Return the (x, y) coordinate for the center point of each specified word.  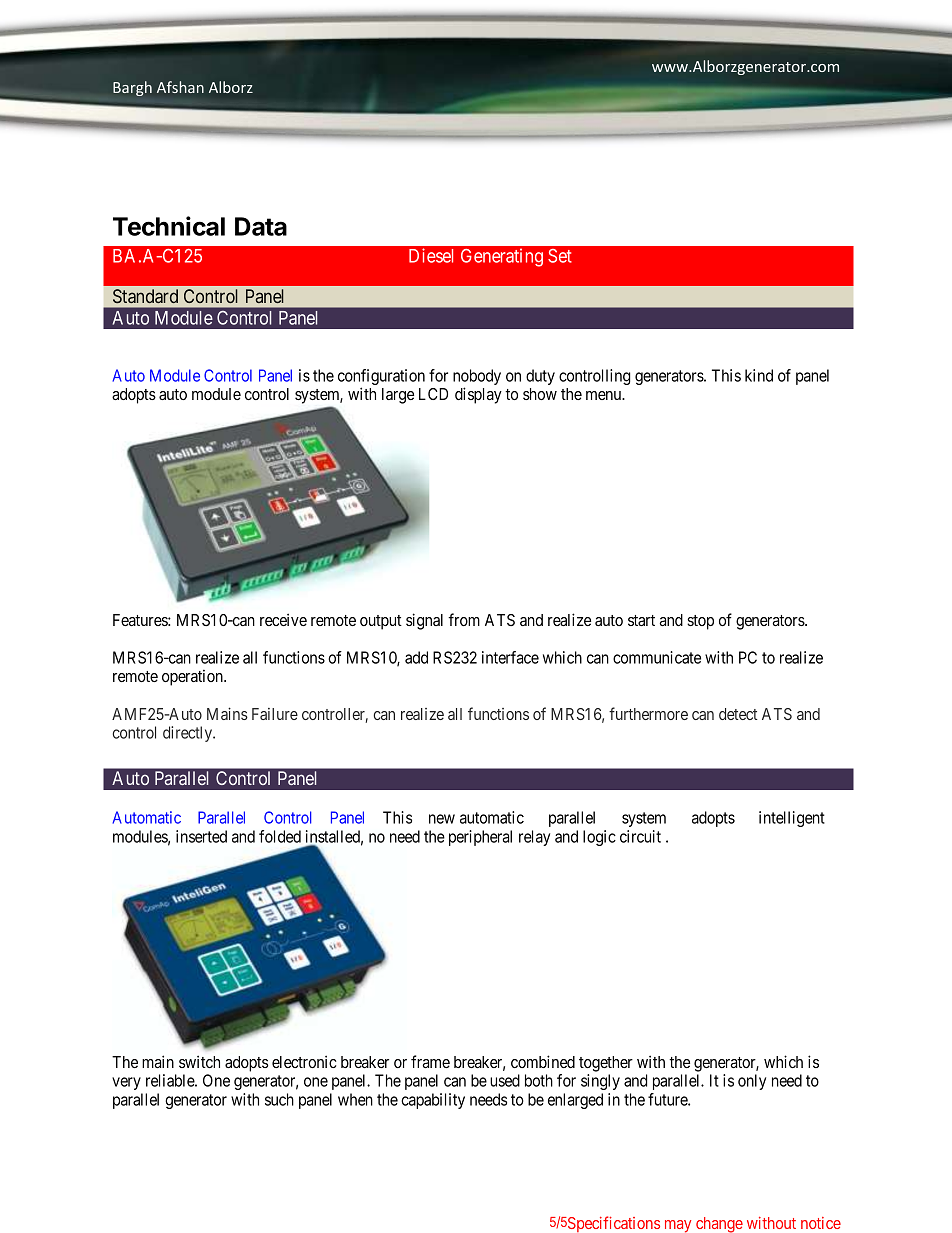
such (279, 1099)
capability (433, 1101)
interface (510, 657)
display (478, 395)
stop (700, 622)
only (752, 1082)
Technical (169, 226)
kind (759, 375)
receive (283, 619)
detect (738, 714)
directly (189, 734)
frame (430, 1061)
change (719, 1225)
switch (199, 1061)
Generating (502, 257)
